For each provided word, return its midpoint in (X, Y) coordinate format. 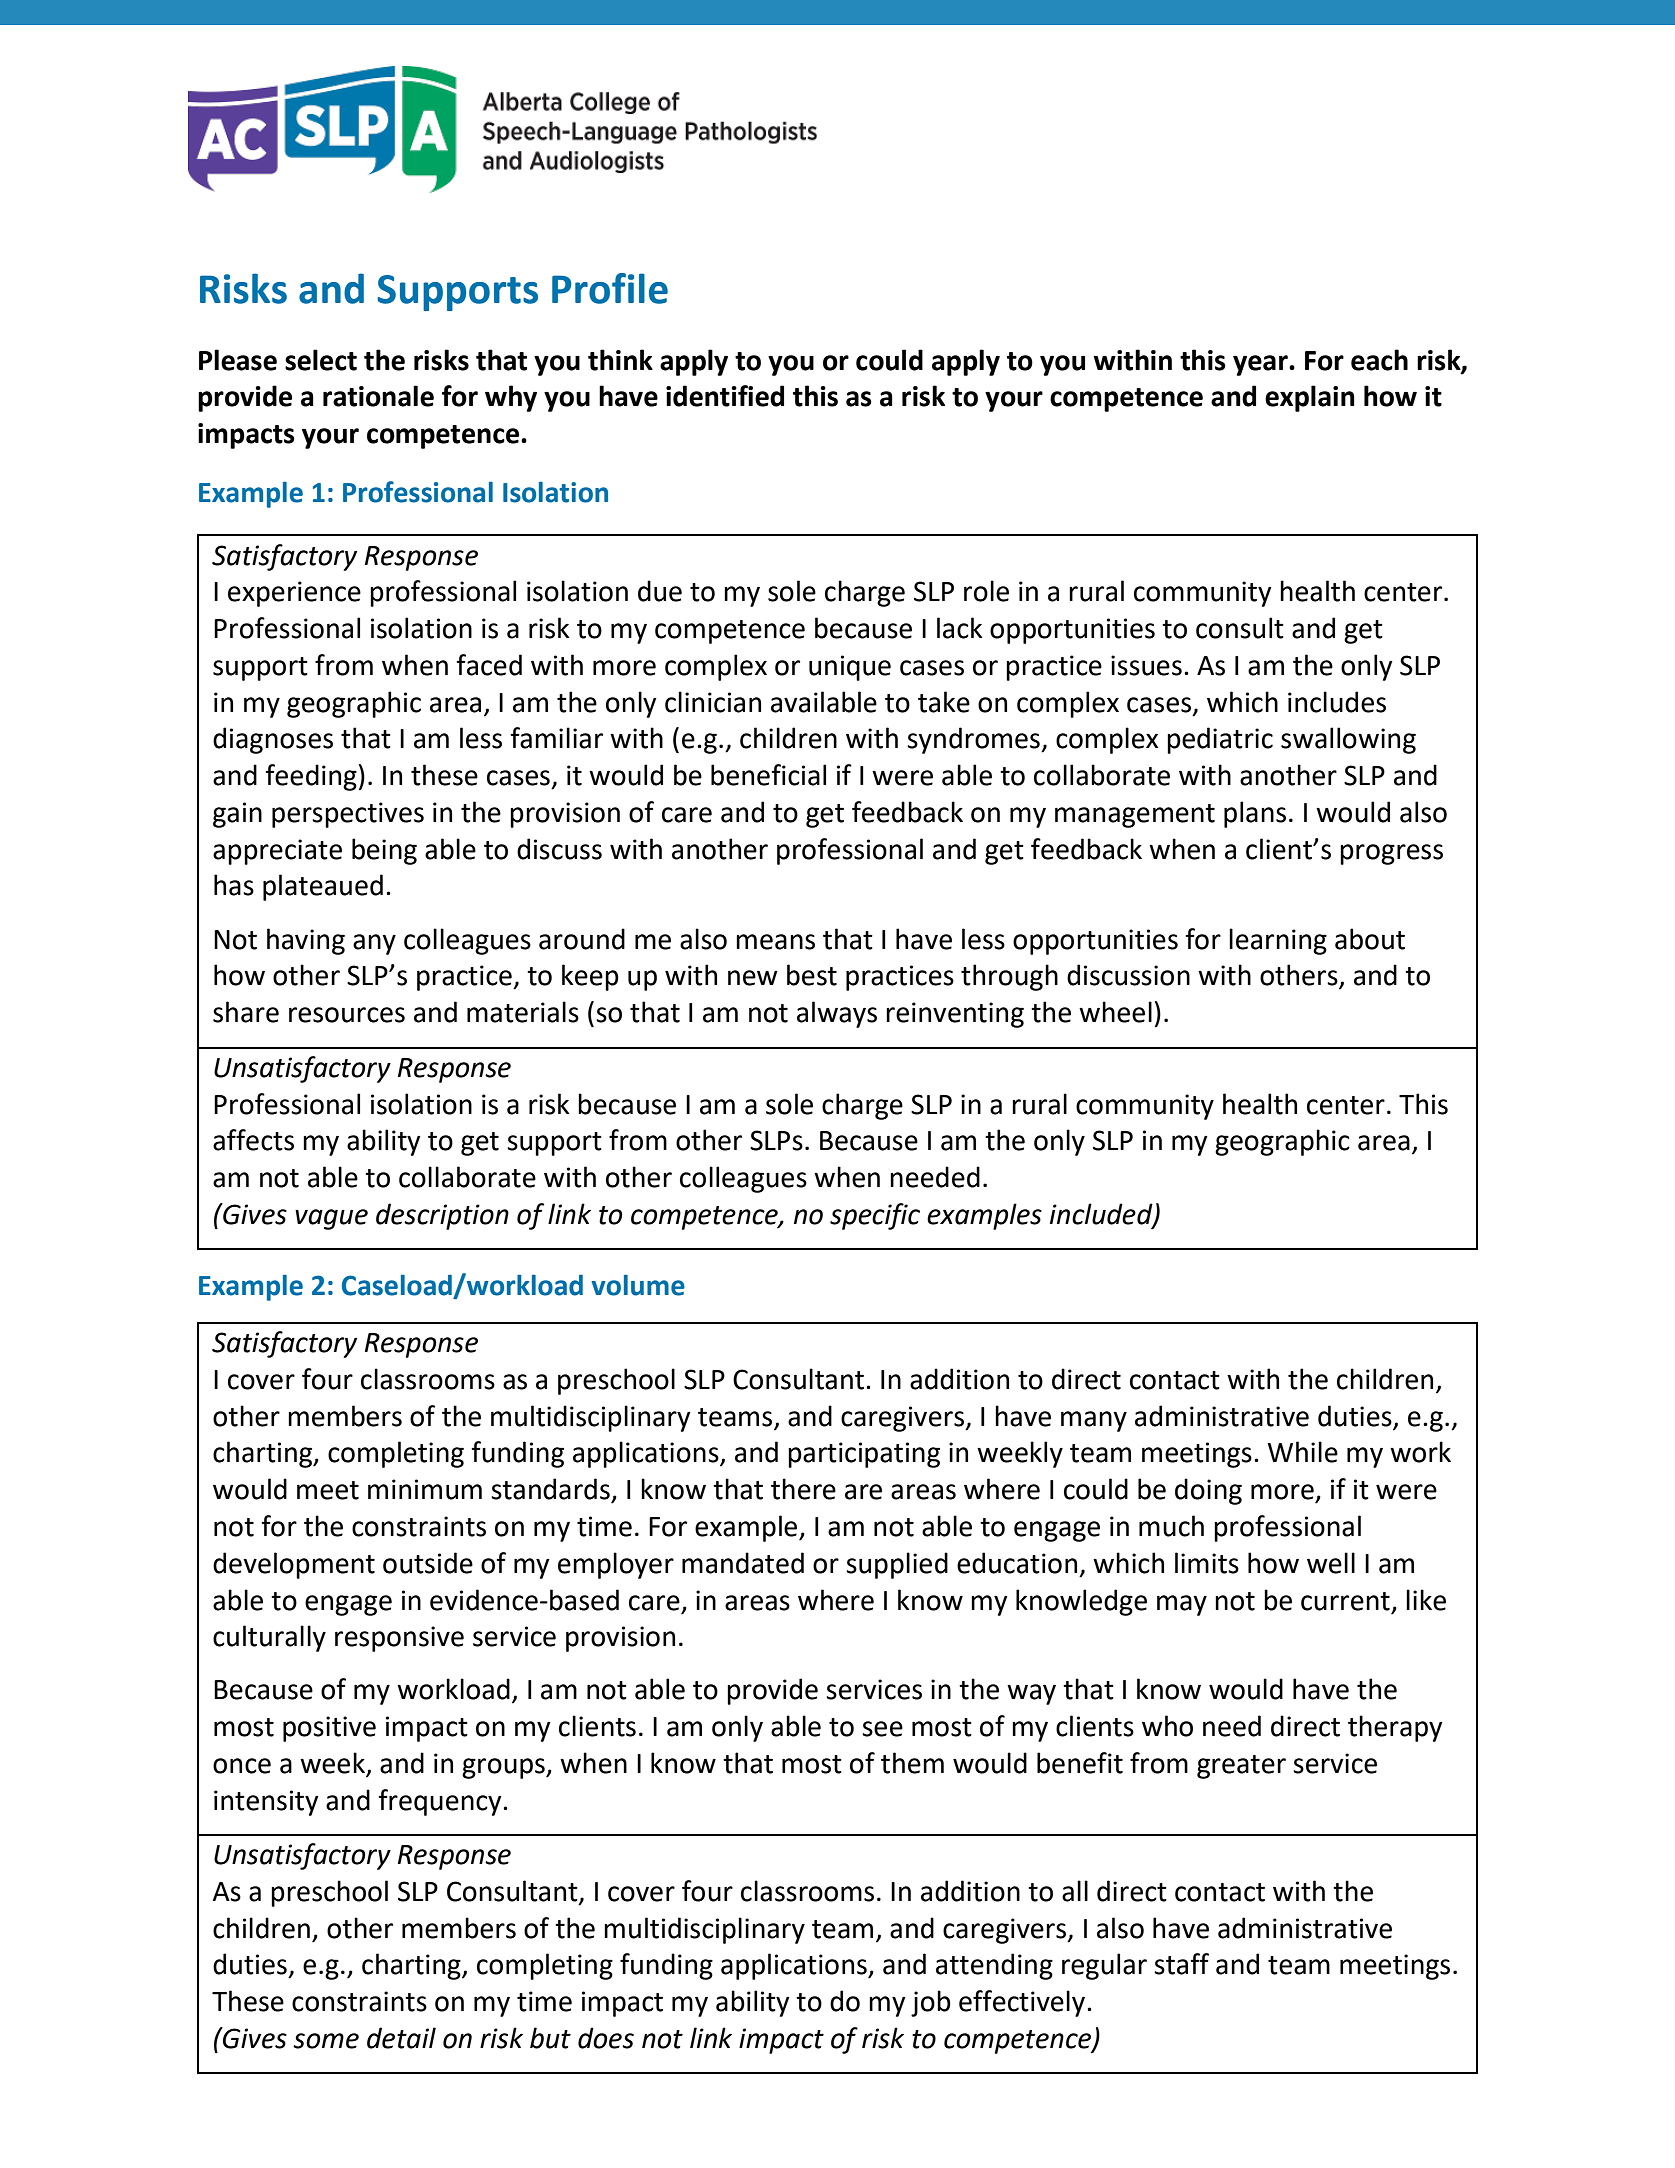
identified (725, 396)
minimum (425, 1489)
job (931, 2003)
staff (1181, 1964)
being (384, 851)
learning (1278, 941)
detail (401, 2038)
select (321, 360)
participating (864, 1455)
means (775, 942)
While (1303, 1452)
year (1261, 365)
